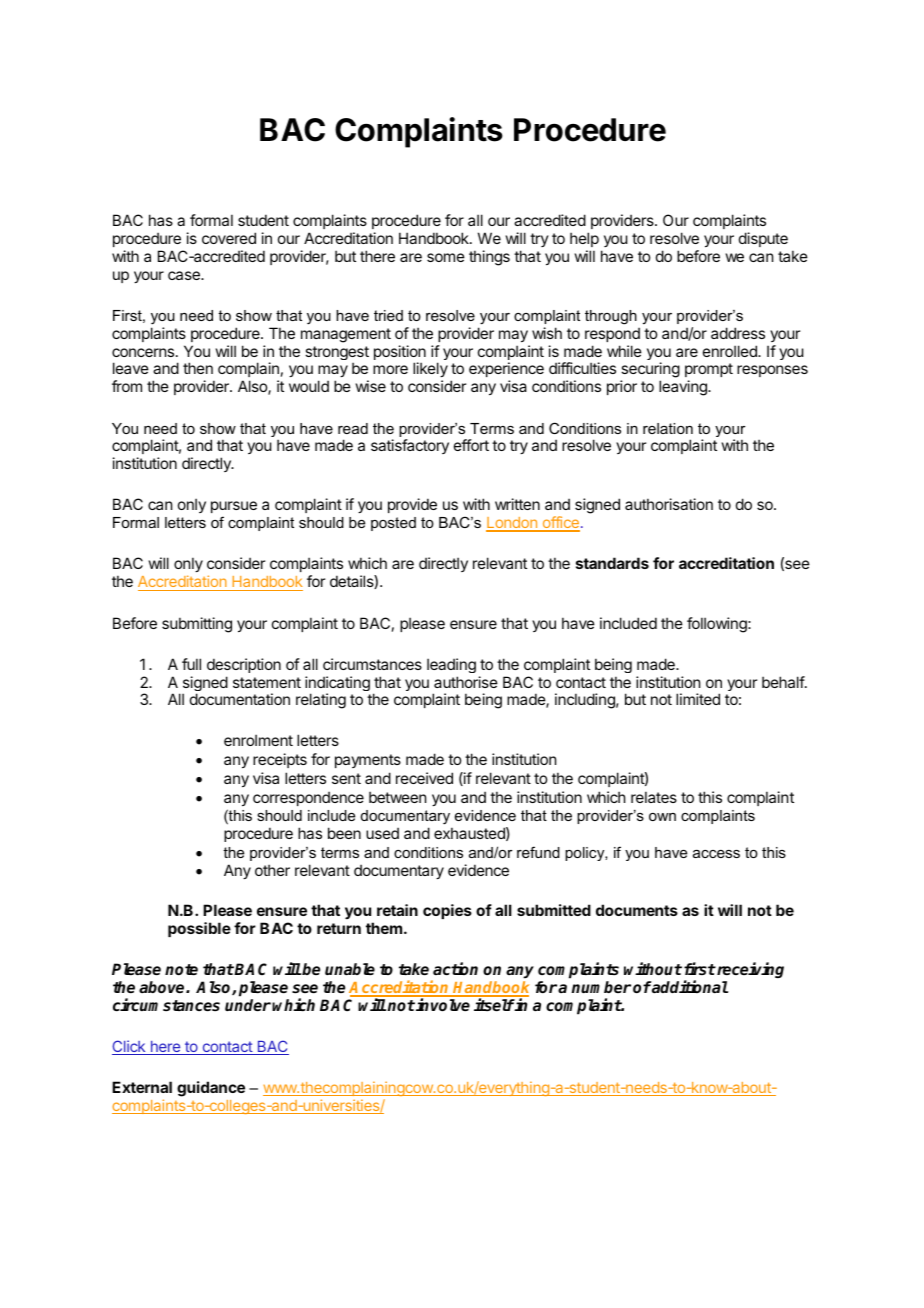 The height and width of the page is (1308, 924). Describe the element at coordinates (185, 275) in the page. I see `case` at that location.
